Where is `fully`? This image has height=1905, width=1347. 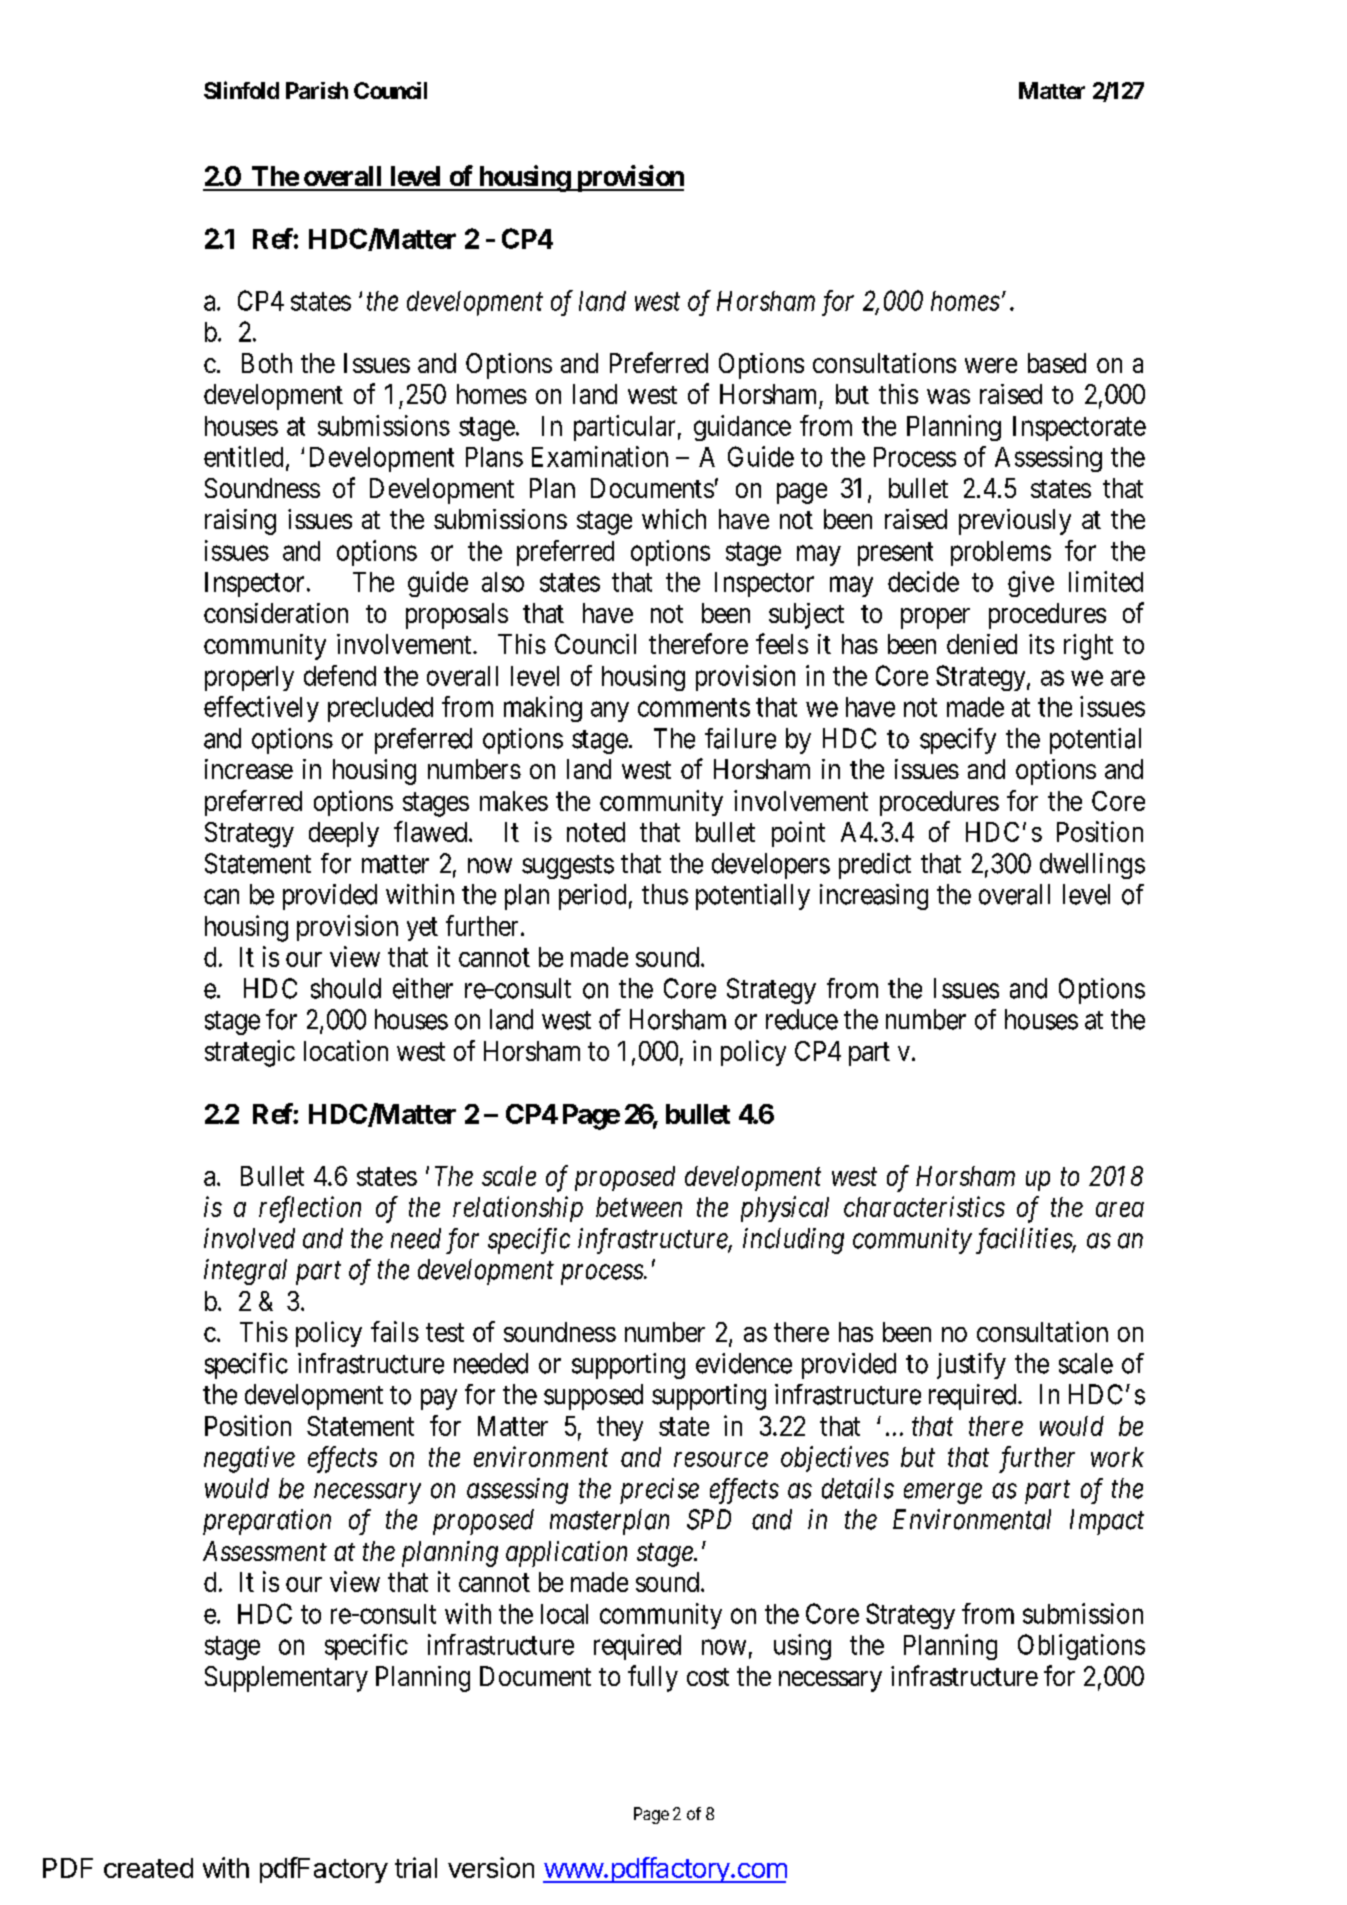 fully is located at coordinates (653, 1678).
